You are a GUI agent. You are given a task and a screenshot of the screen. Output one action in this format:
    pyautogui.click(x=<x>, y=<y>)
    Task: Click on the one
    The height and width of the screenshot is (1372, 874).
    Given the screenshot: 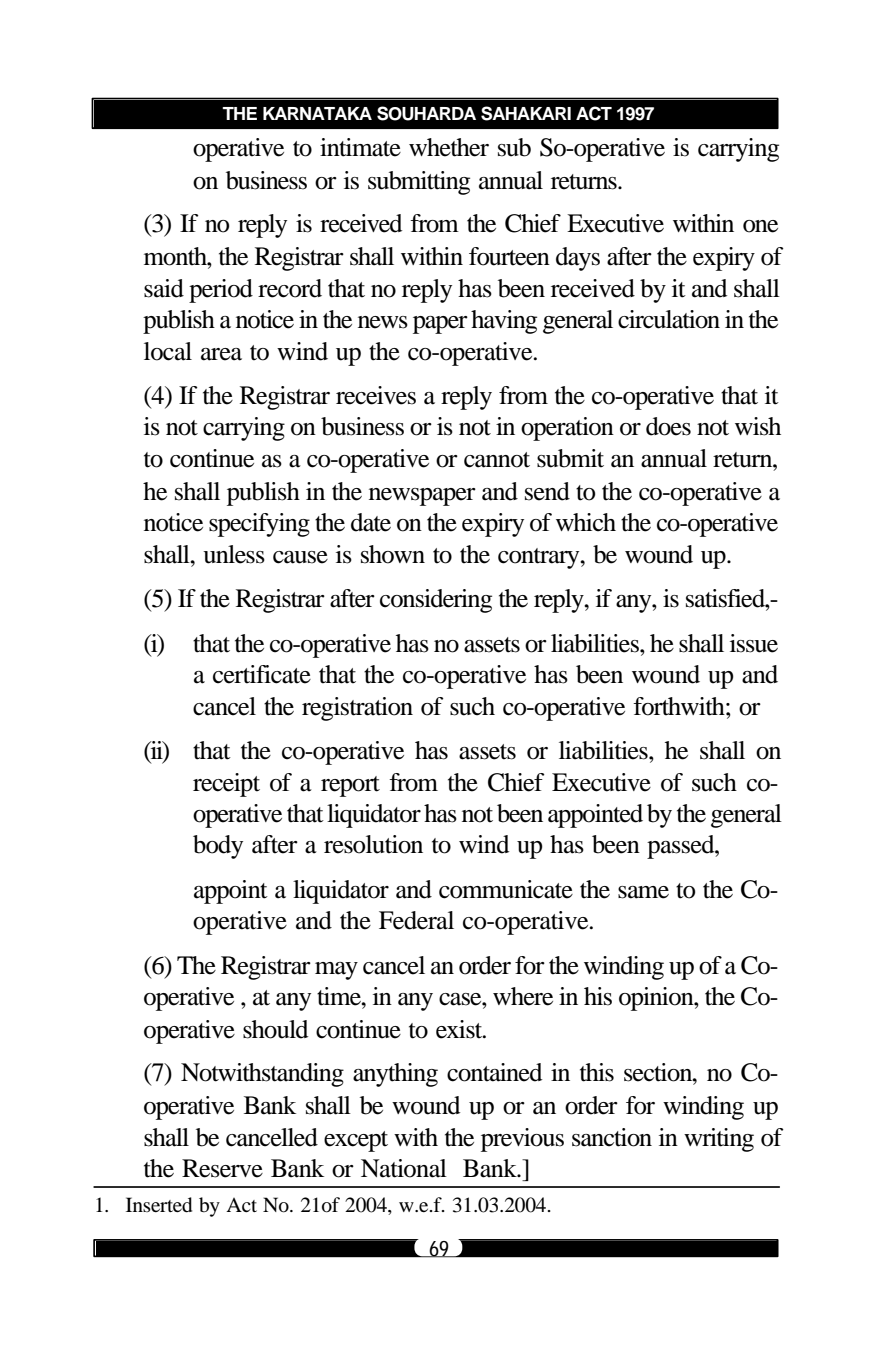 What is the action you would take?
    pyautogui.click(x=760, y=226)
